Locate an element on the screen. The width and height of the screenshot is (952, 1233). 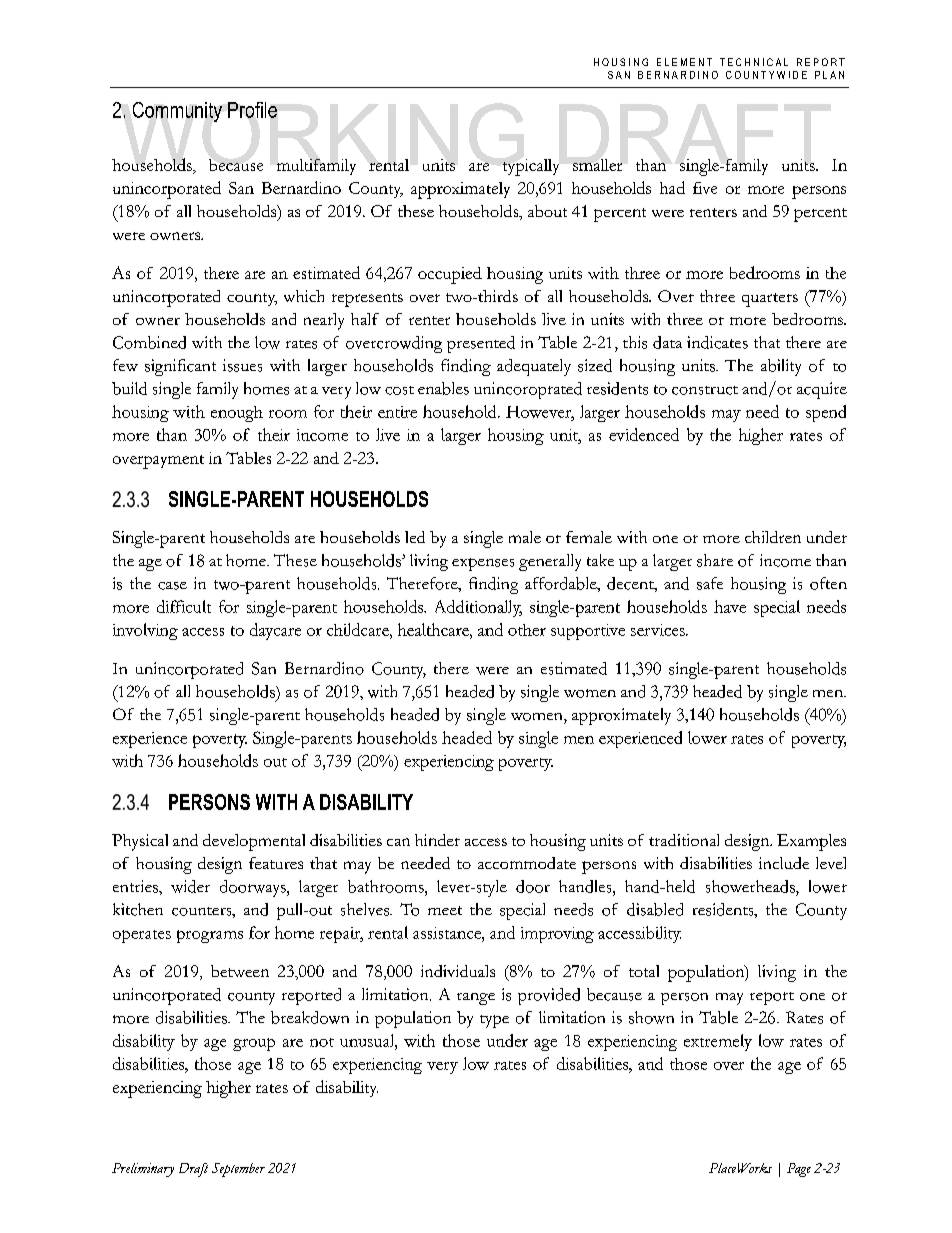
September is located at coordinates (238, 1170).
